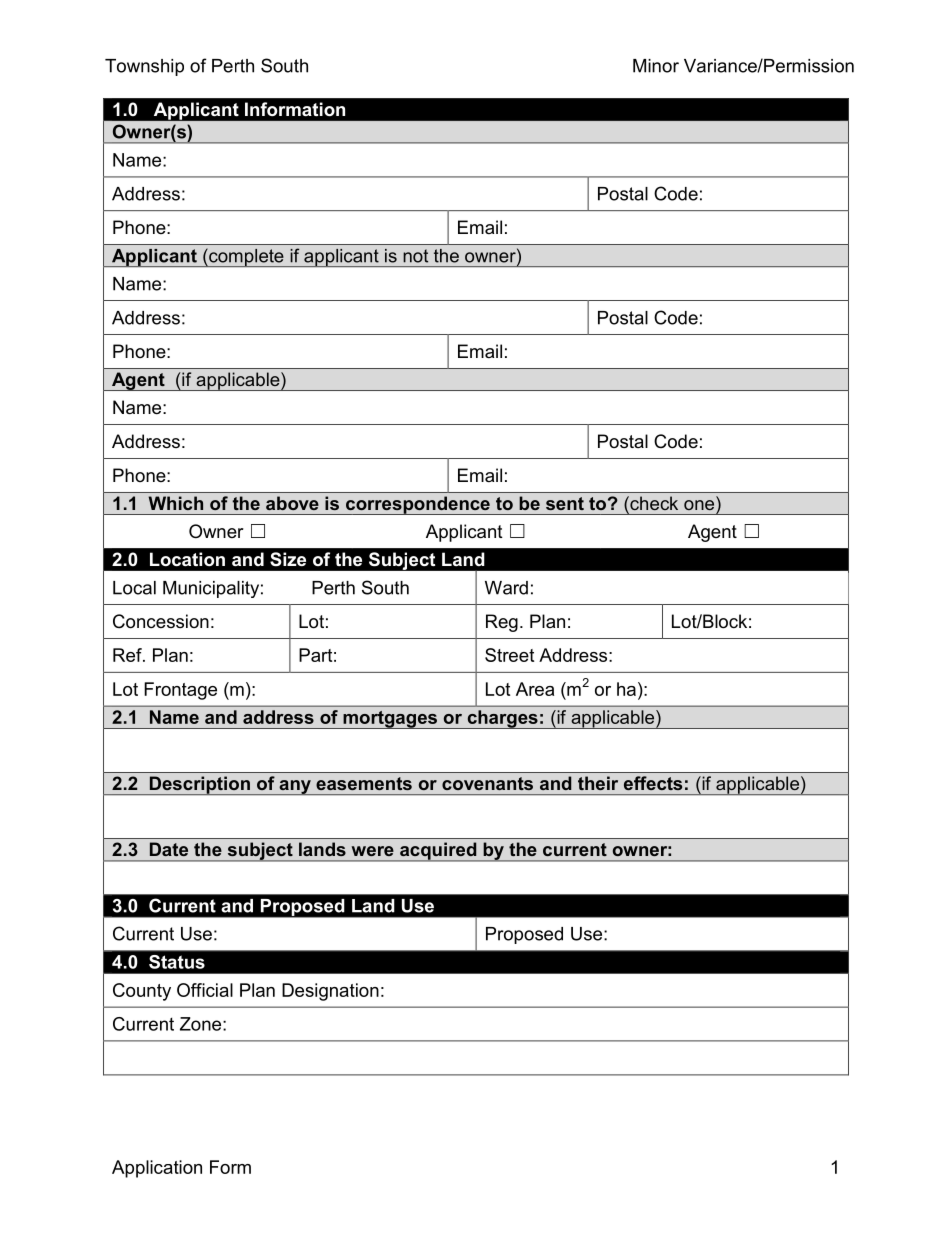 The height and width of the page is (1233, 952). I want to click on Area, so click(535, 689).
